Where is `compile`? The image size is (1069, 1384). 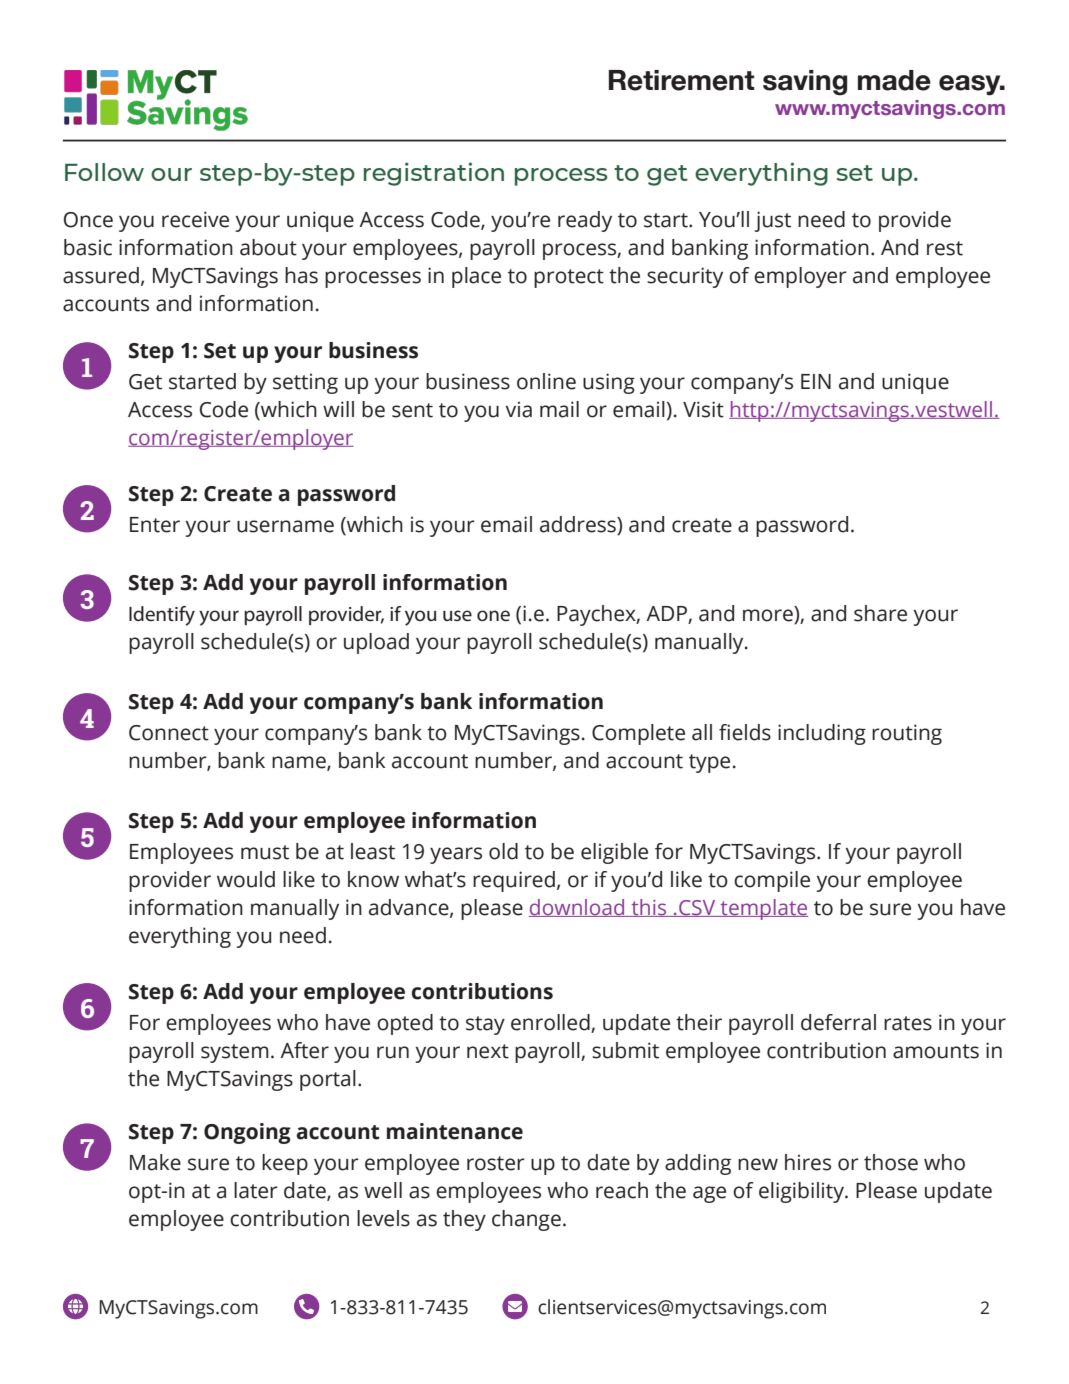
compile is located at coordinates (772, 881).
